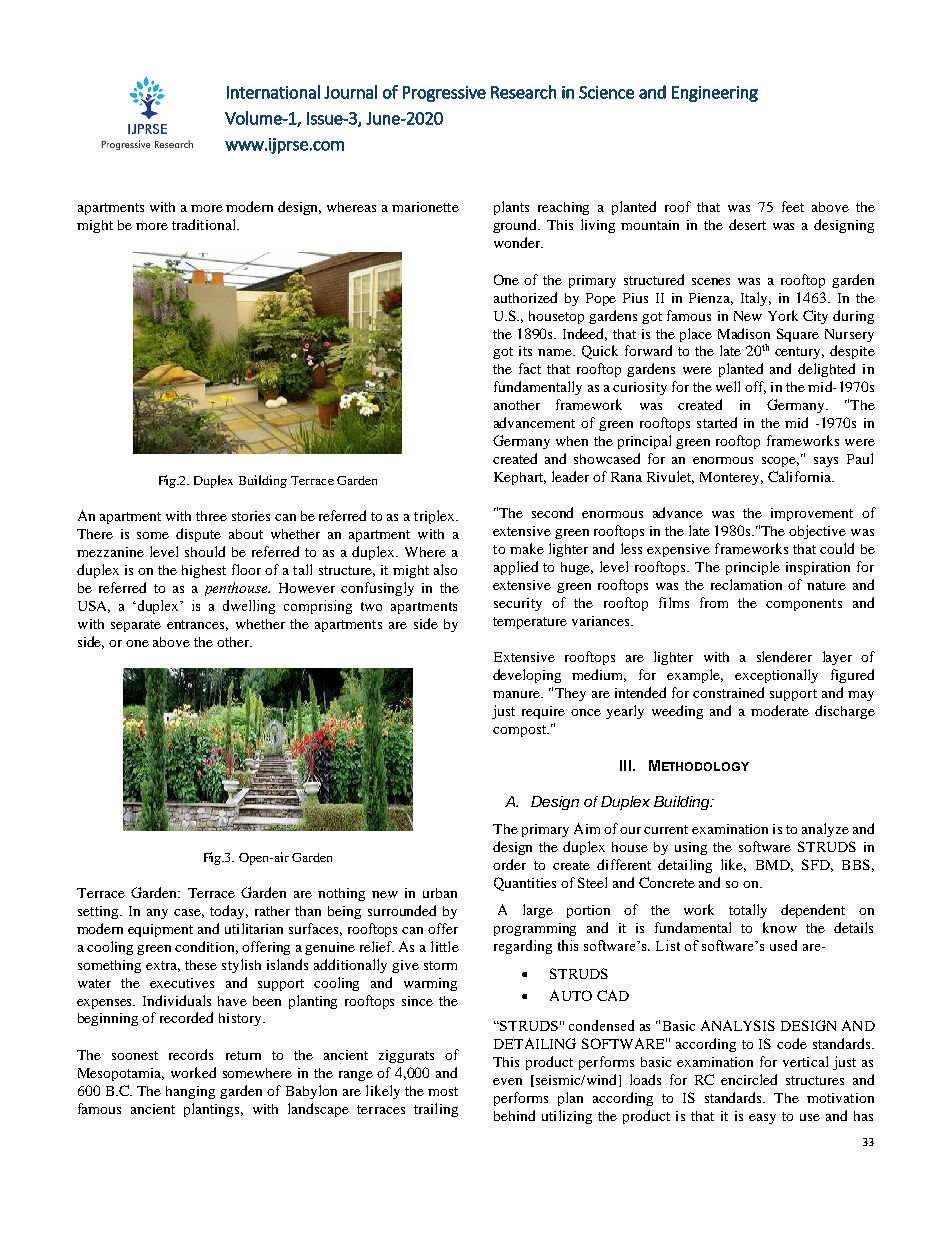  I want to click on International, so click(273, 92).
